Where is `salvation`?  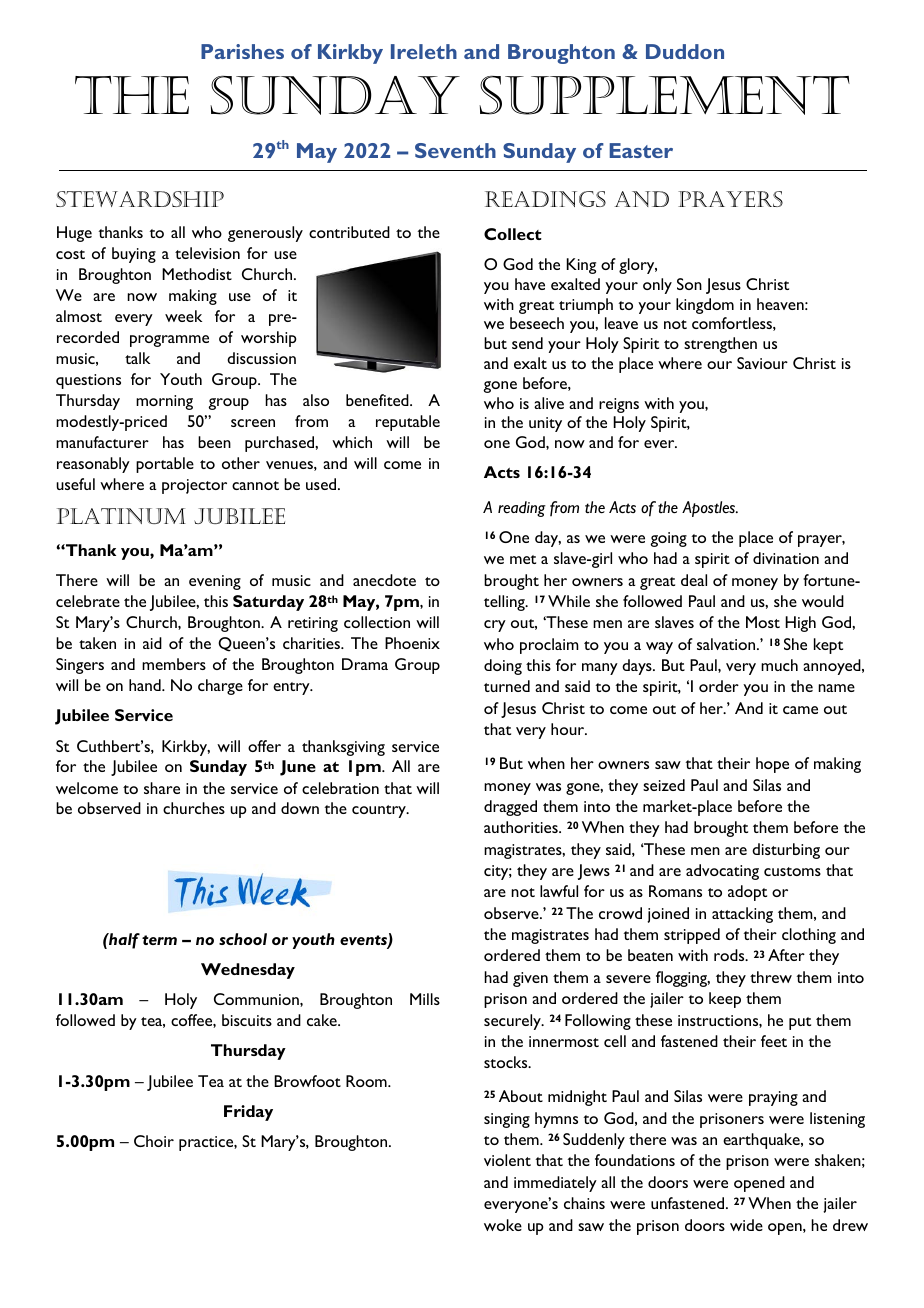
salvation is located at coordinates (727, 644).
